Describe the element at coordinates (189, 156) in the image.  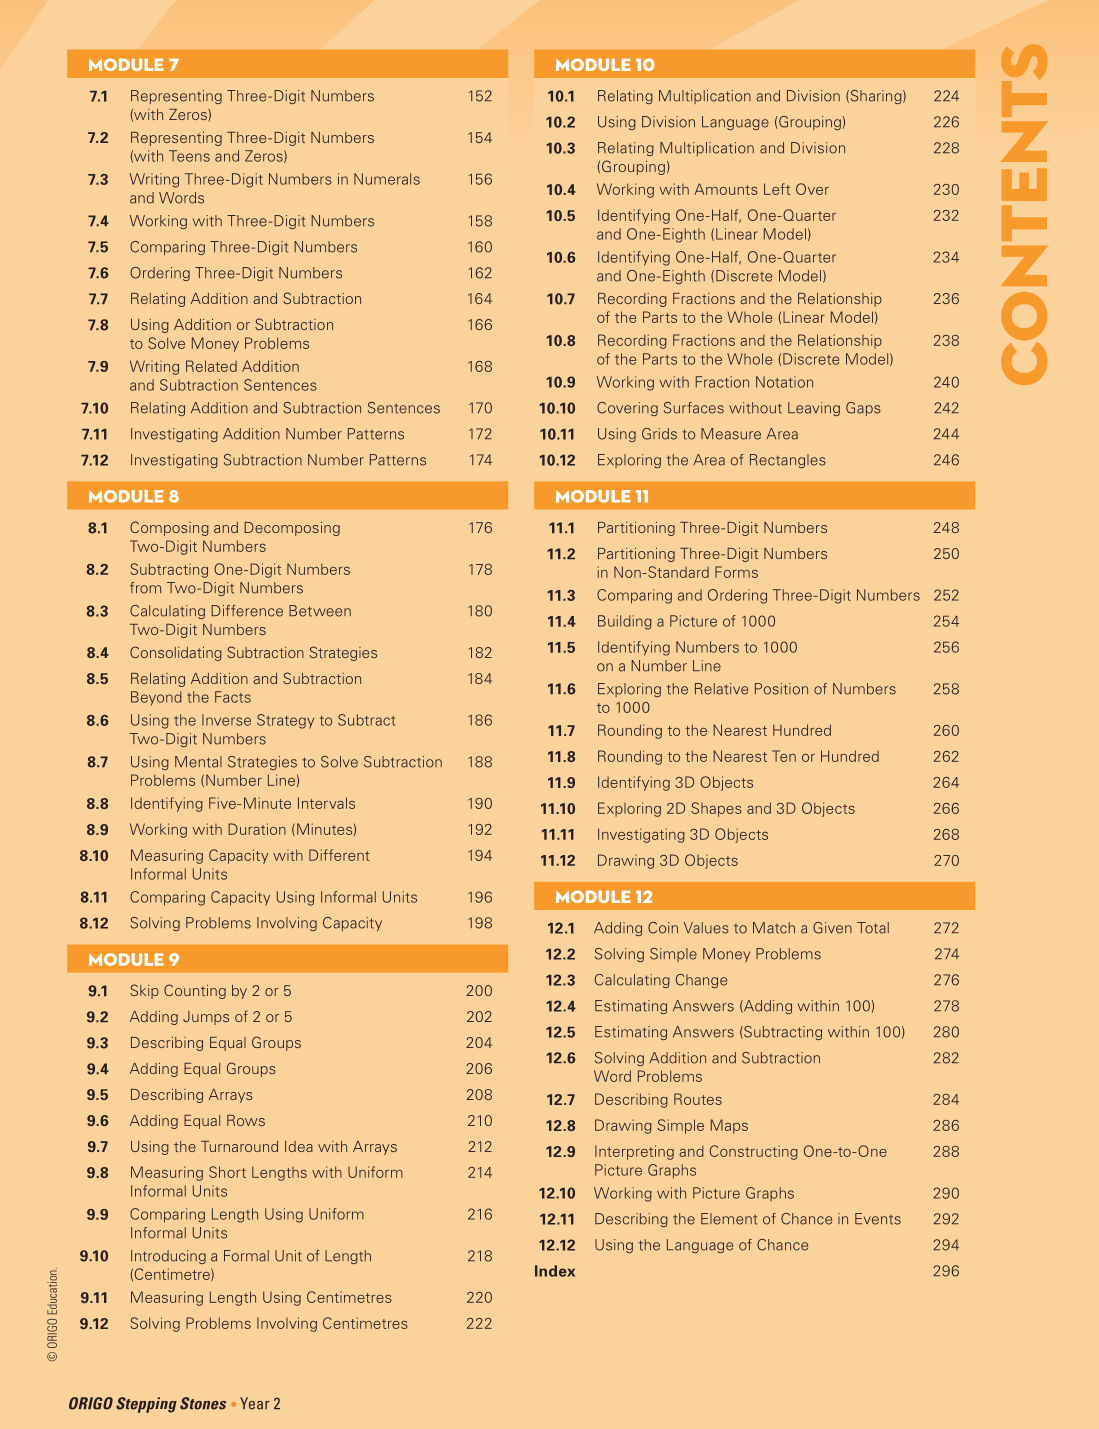
I see `Teens` at that location.
